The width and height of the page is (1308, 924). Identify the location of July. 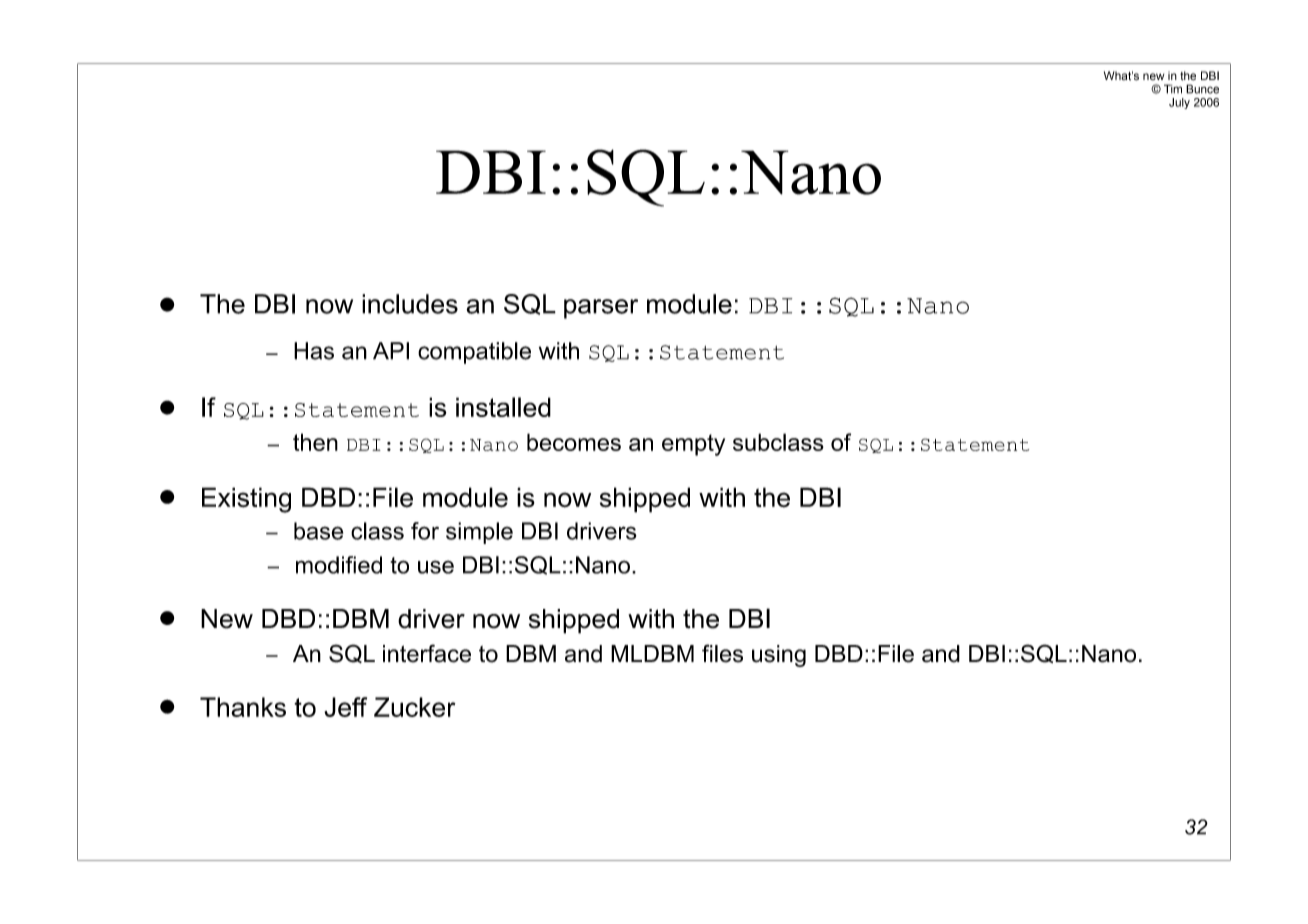
(1179, 103).
